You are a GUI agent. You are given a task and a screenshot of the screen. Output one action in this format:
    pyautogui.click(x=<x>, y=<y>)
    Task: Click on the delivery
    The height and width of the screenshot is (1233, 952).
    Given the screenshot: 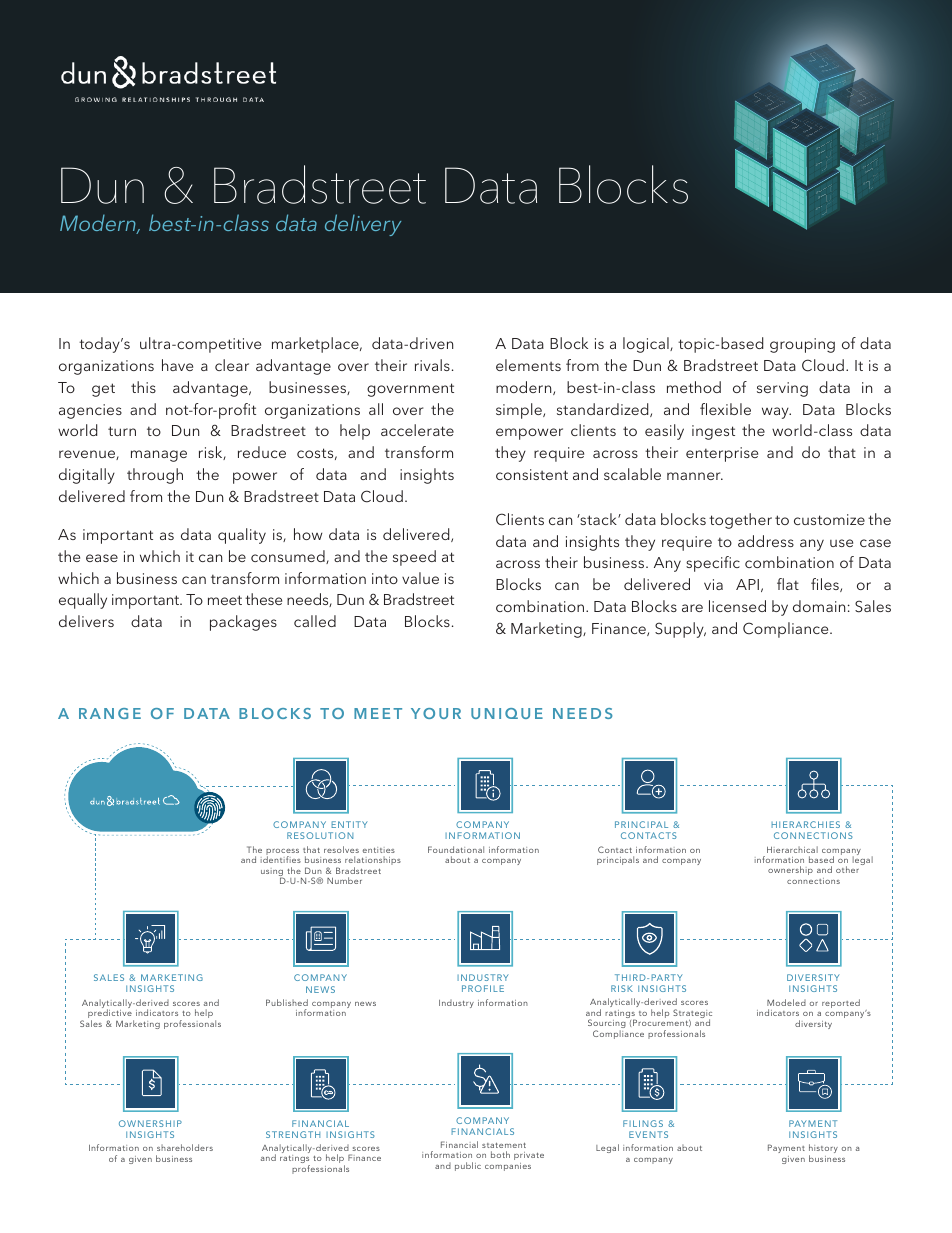 What is the action you would take?
    pyautogui.click(x=363, y=225)
